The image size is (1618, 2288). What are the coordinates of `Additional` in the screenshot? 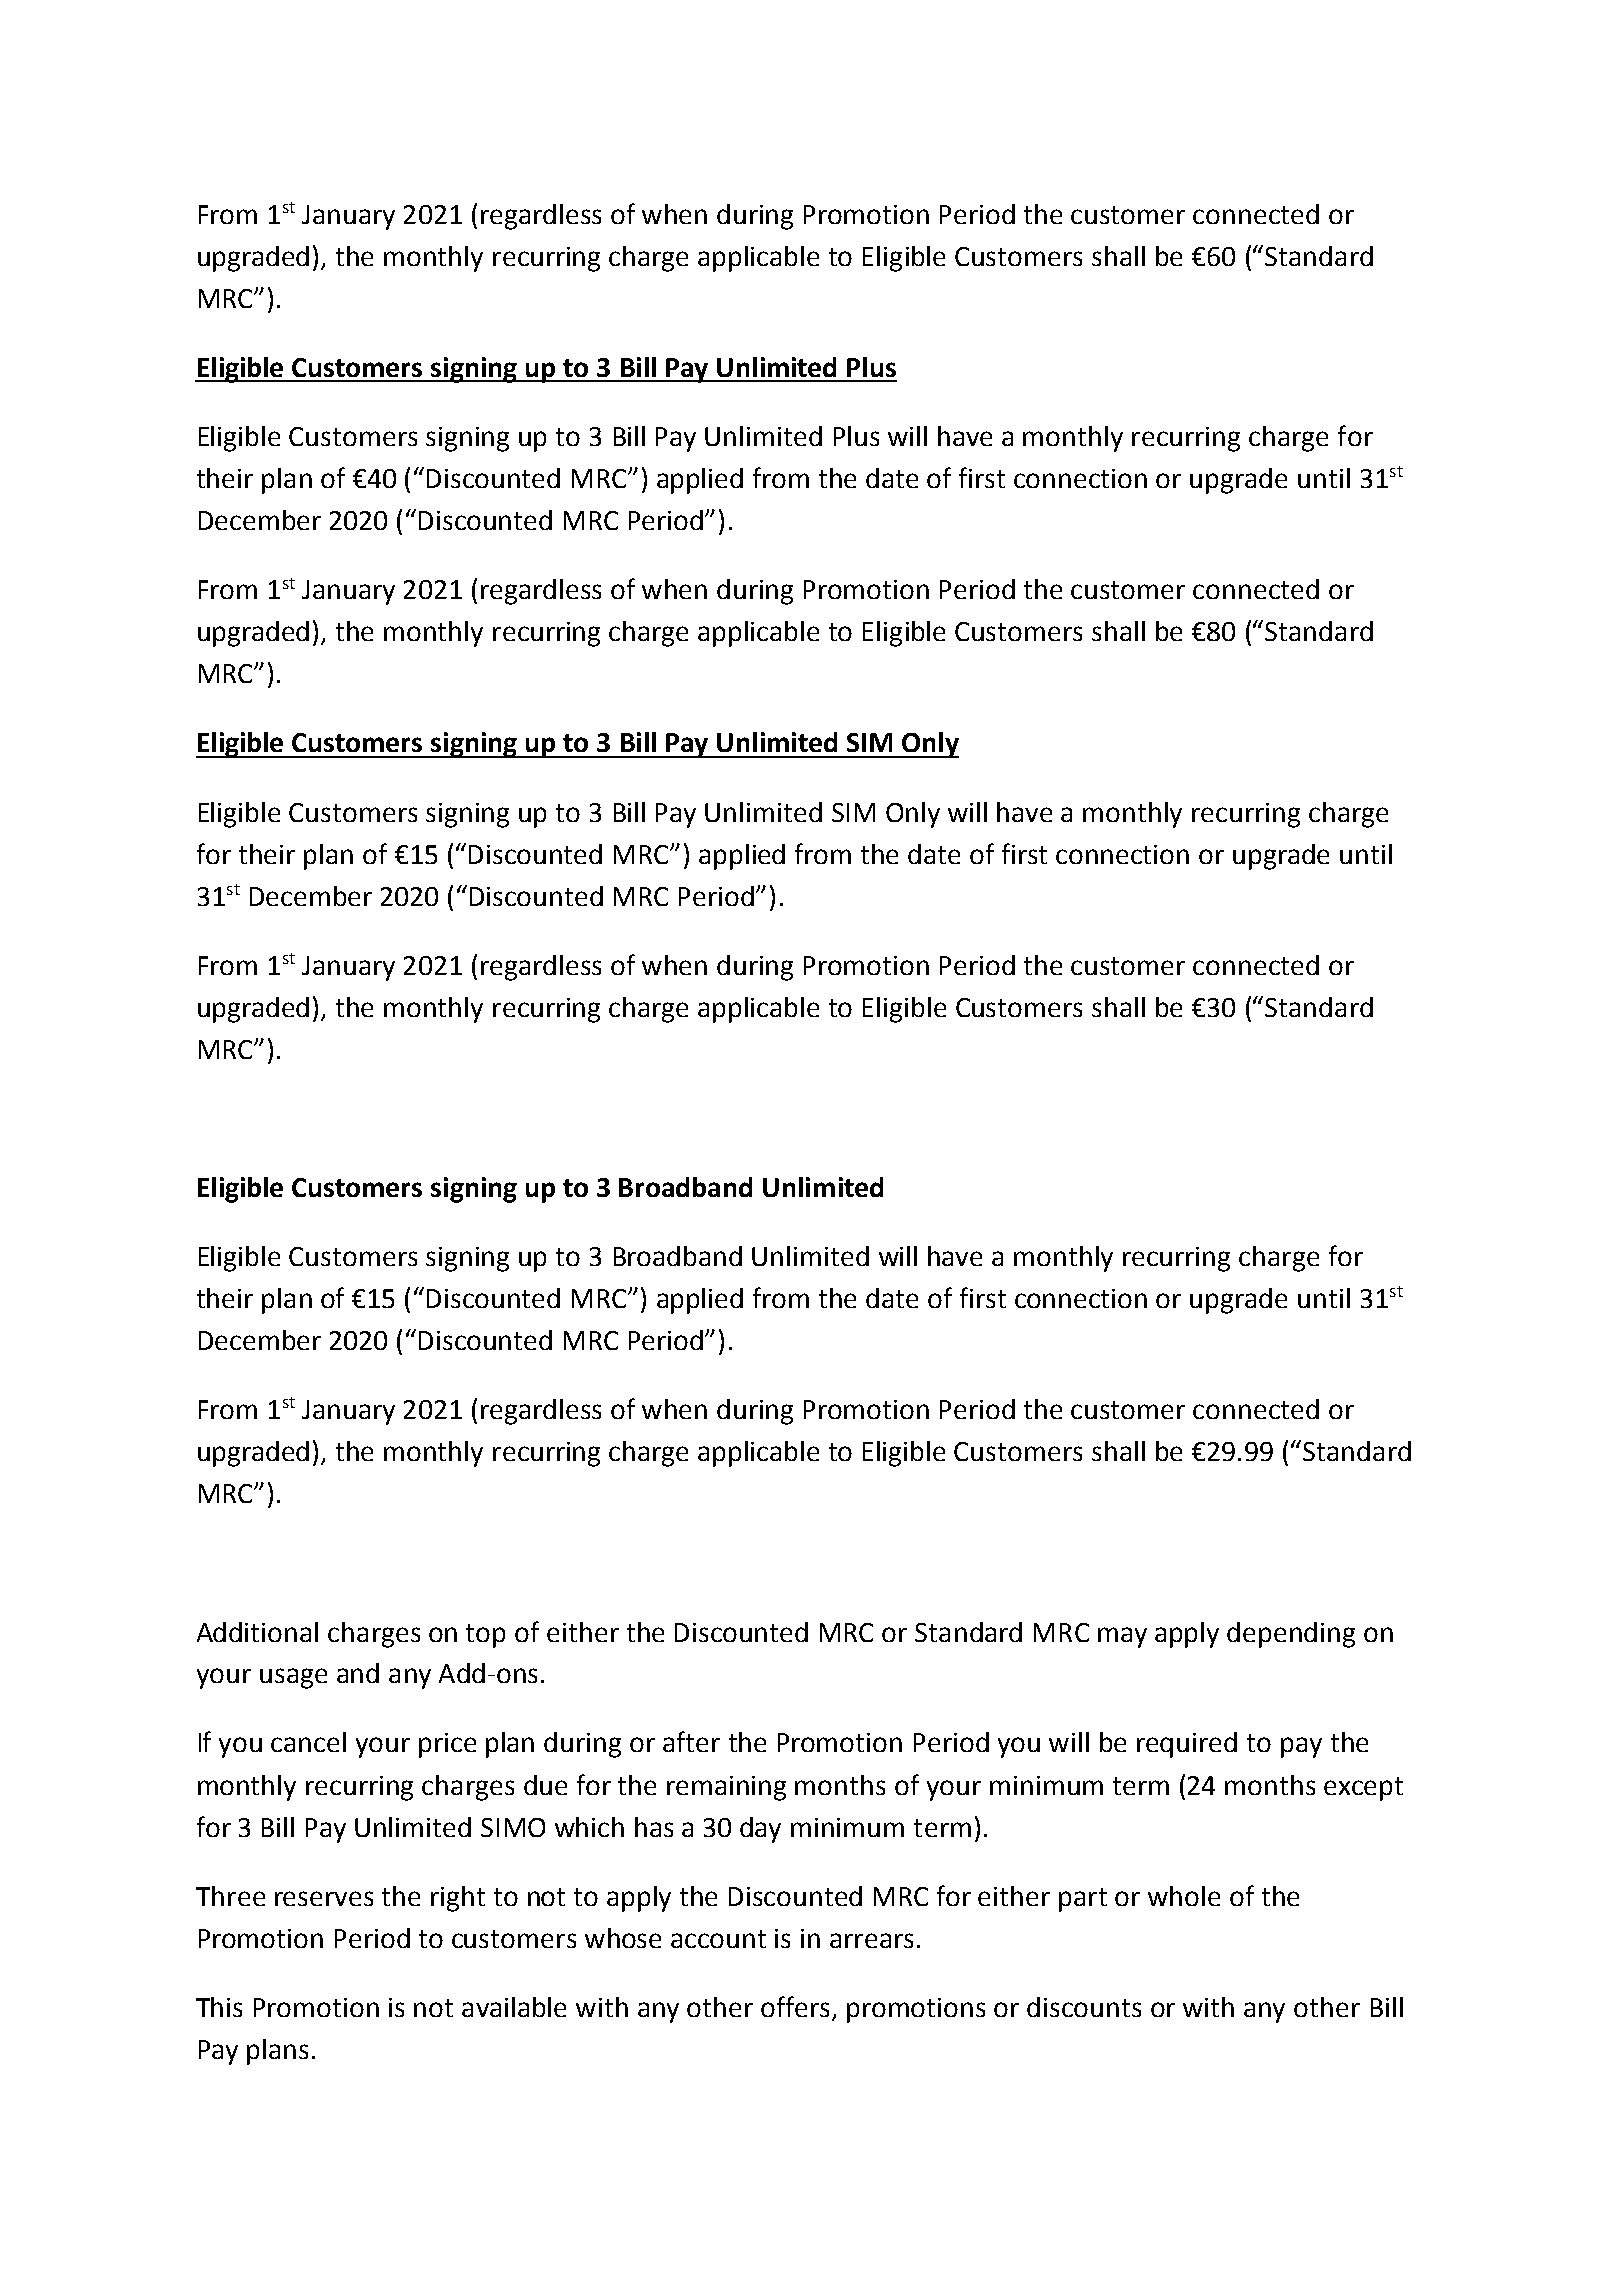 It's located at (257, 1632).
